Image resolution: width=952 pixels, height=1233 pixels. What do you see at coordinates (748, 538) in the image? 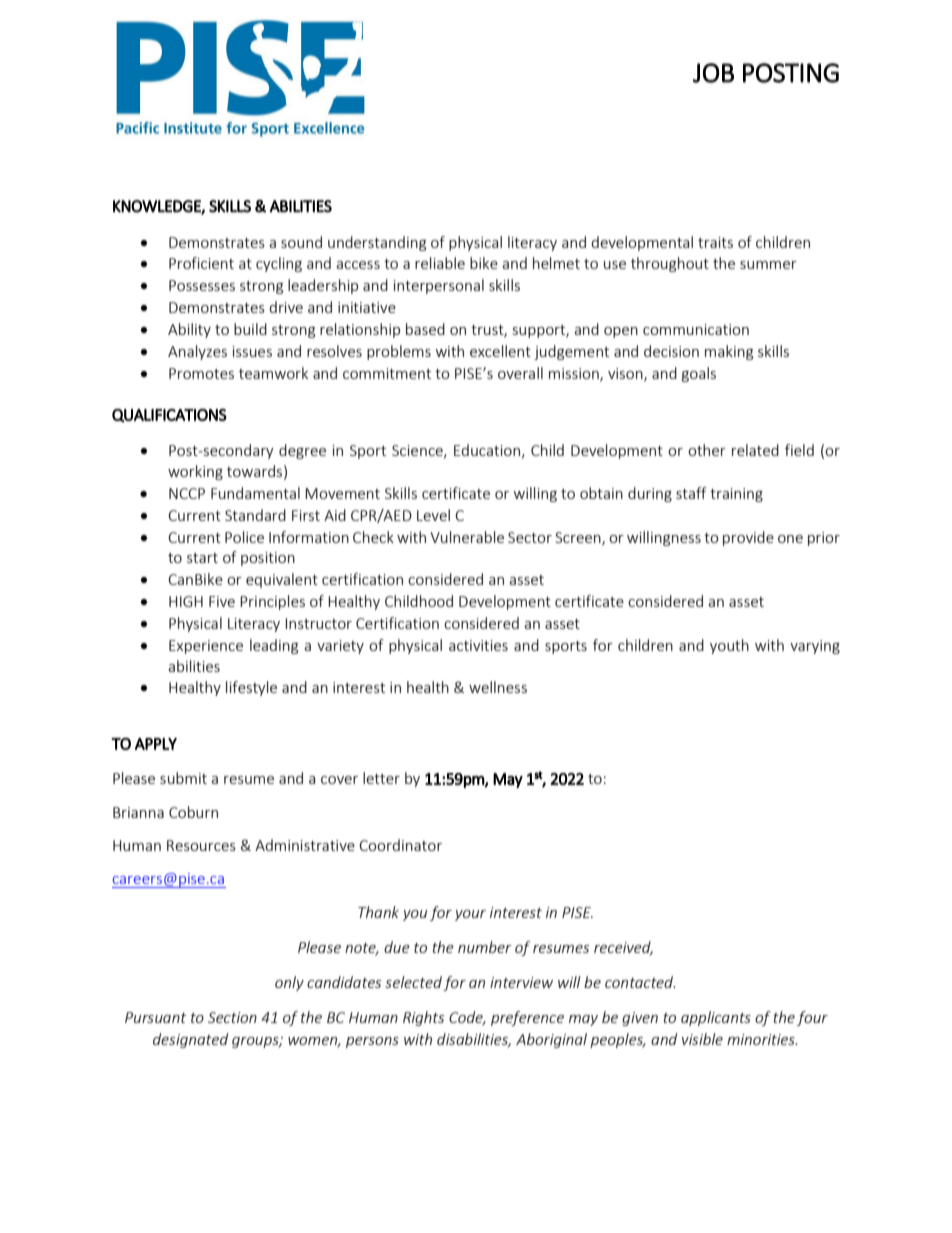
I see `provide` at bounding box center [748, 538].
